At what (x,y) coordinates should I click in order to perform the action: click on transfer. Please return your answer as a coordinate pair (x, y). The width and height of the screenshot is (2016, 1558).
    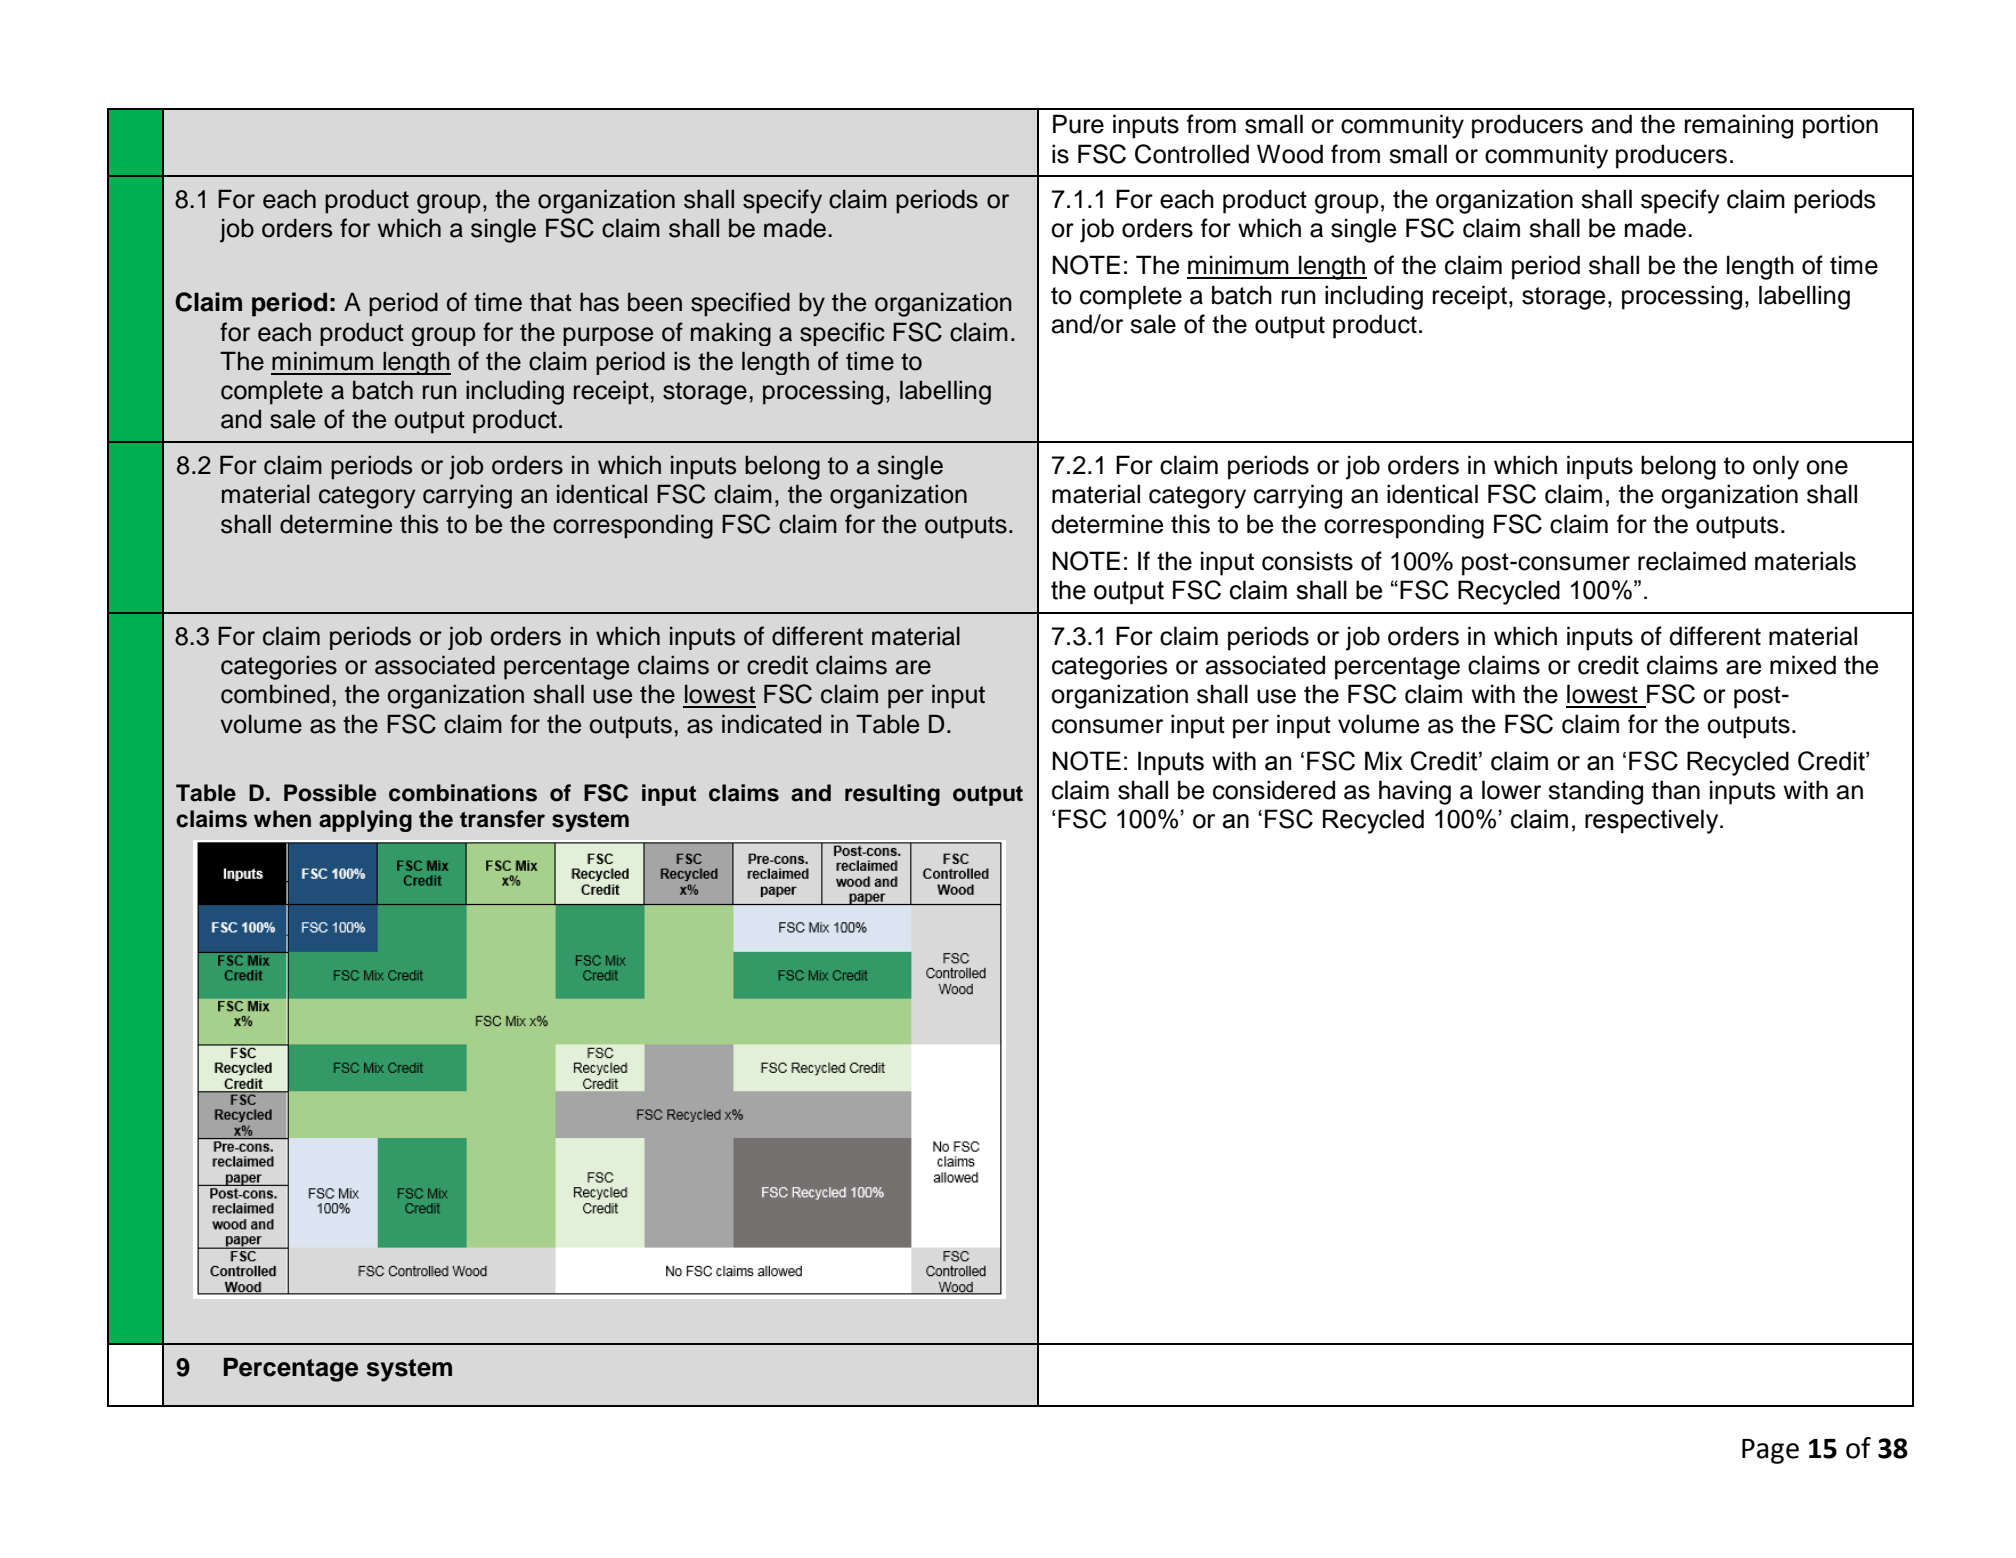
    Looking at the image, I should click on (502, 819).
